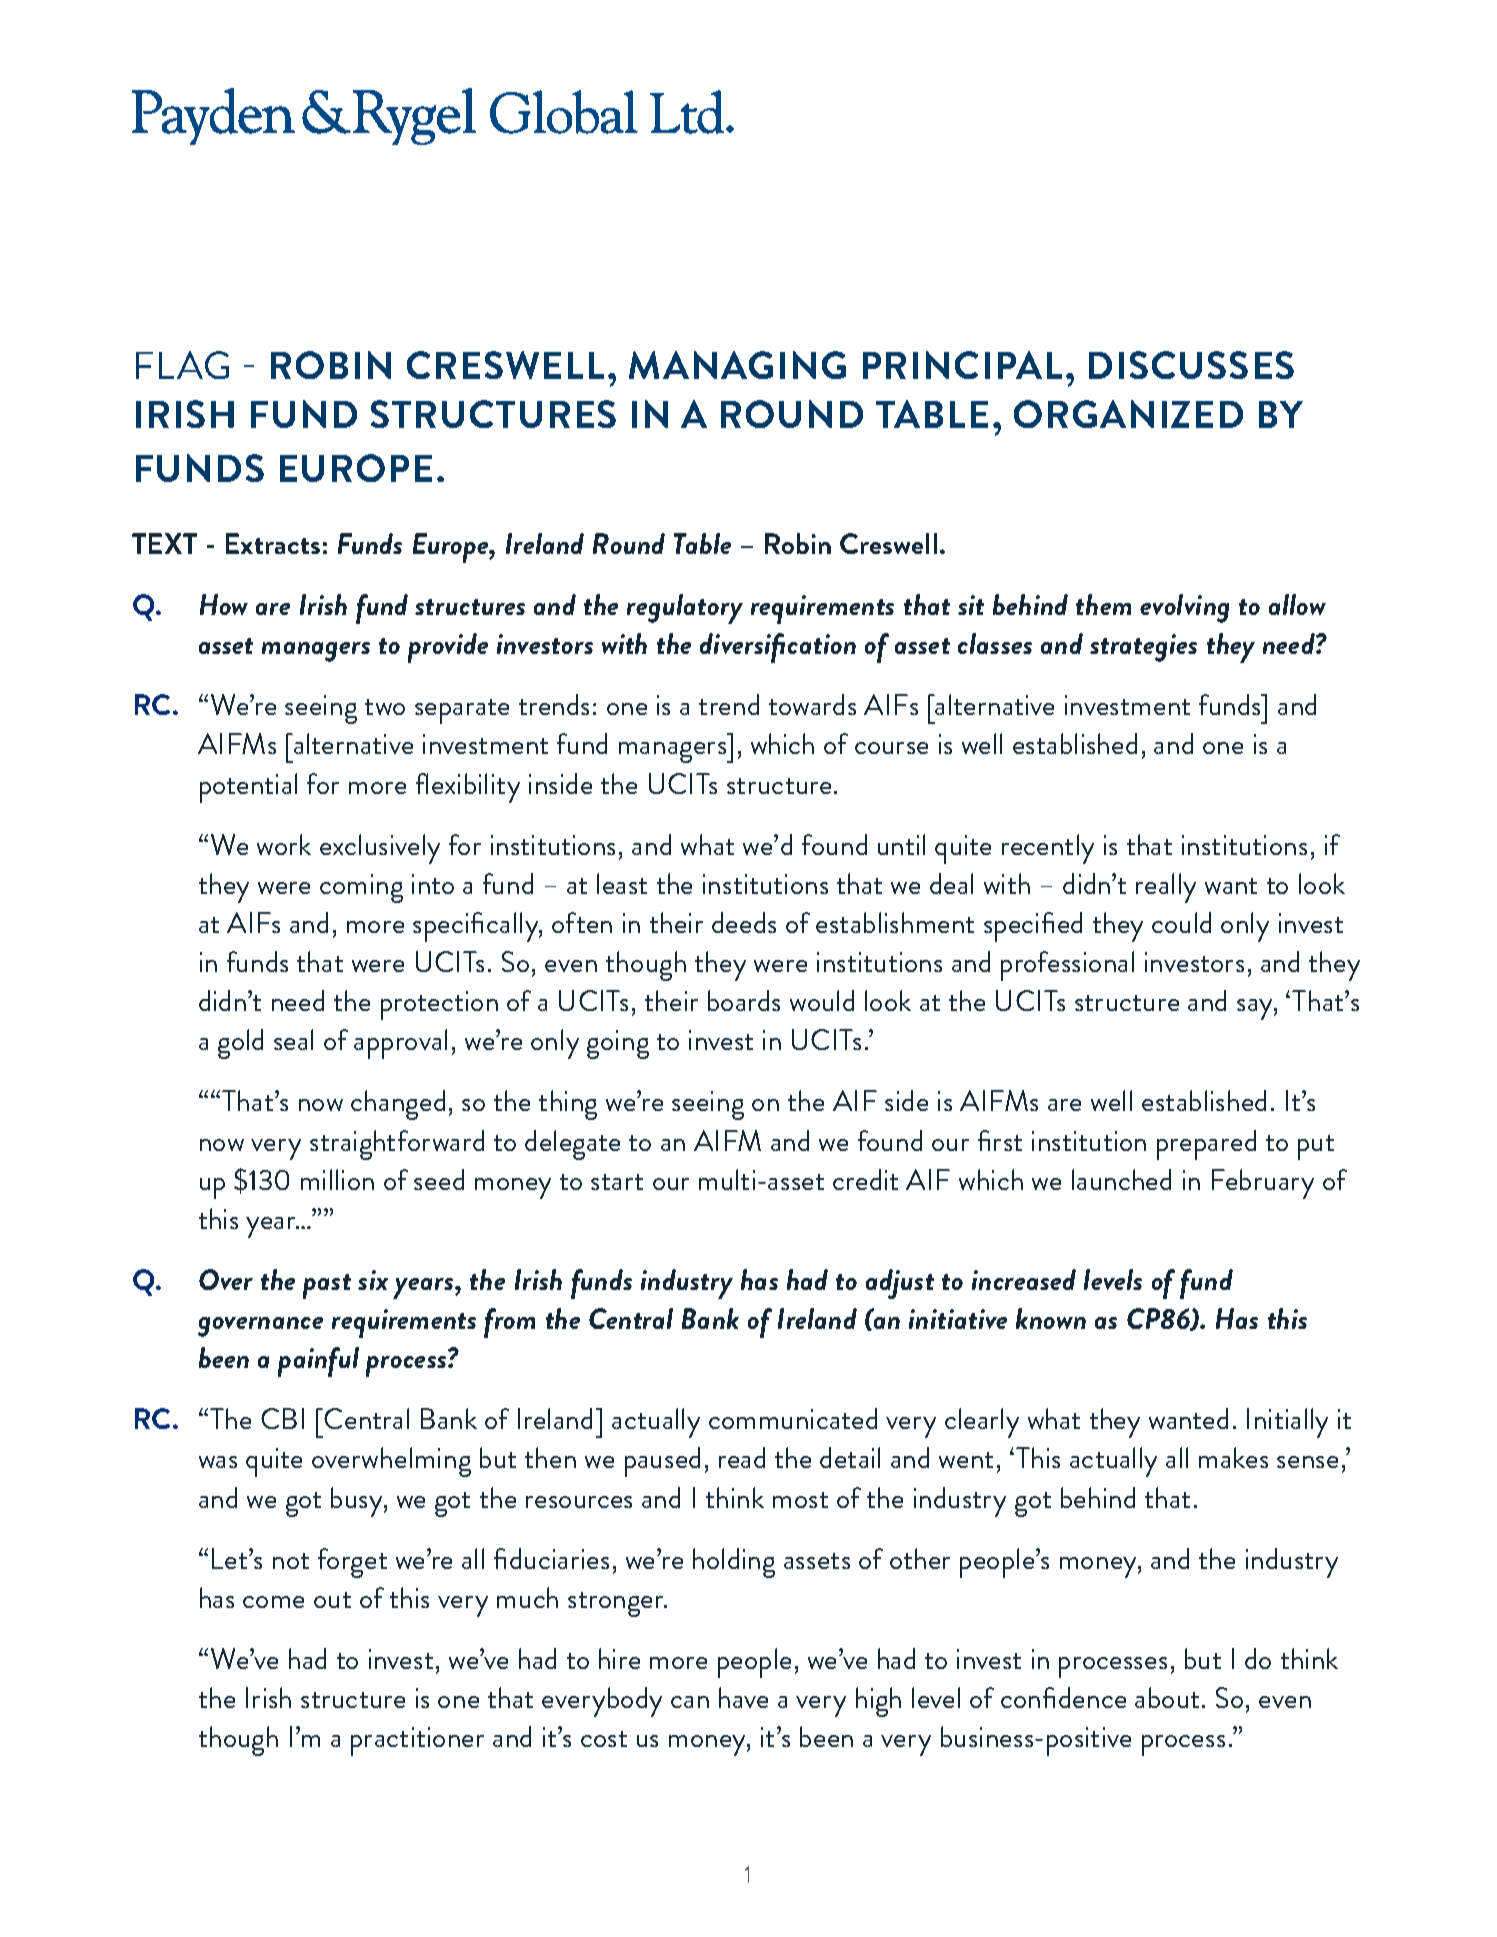 This screenshot has height=1937, width=1497. Describe the element at coordinates (793, 1418) in the screenshot. I see `communicated` at that location.
